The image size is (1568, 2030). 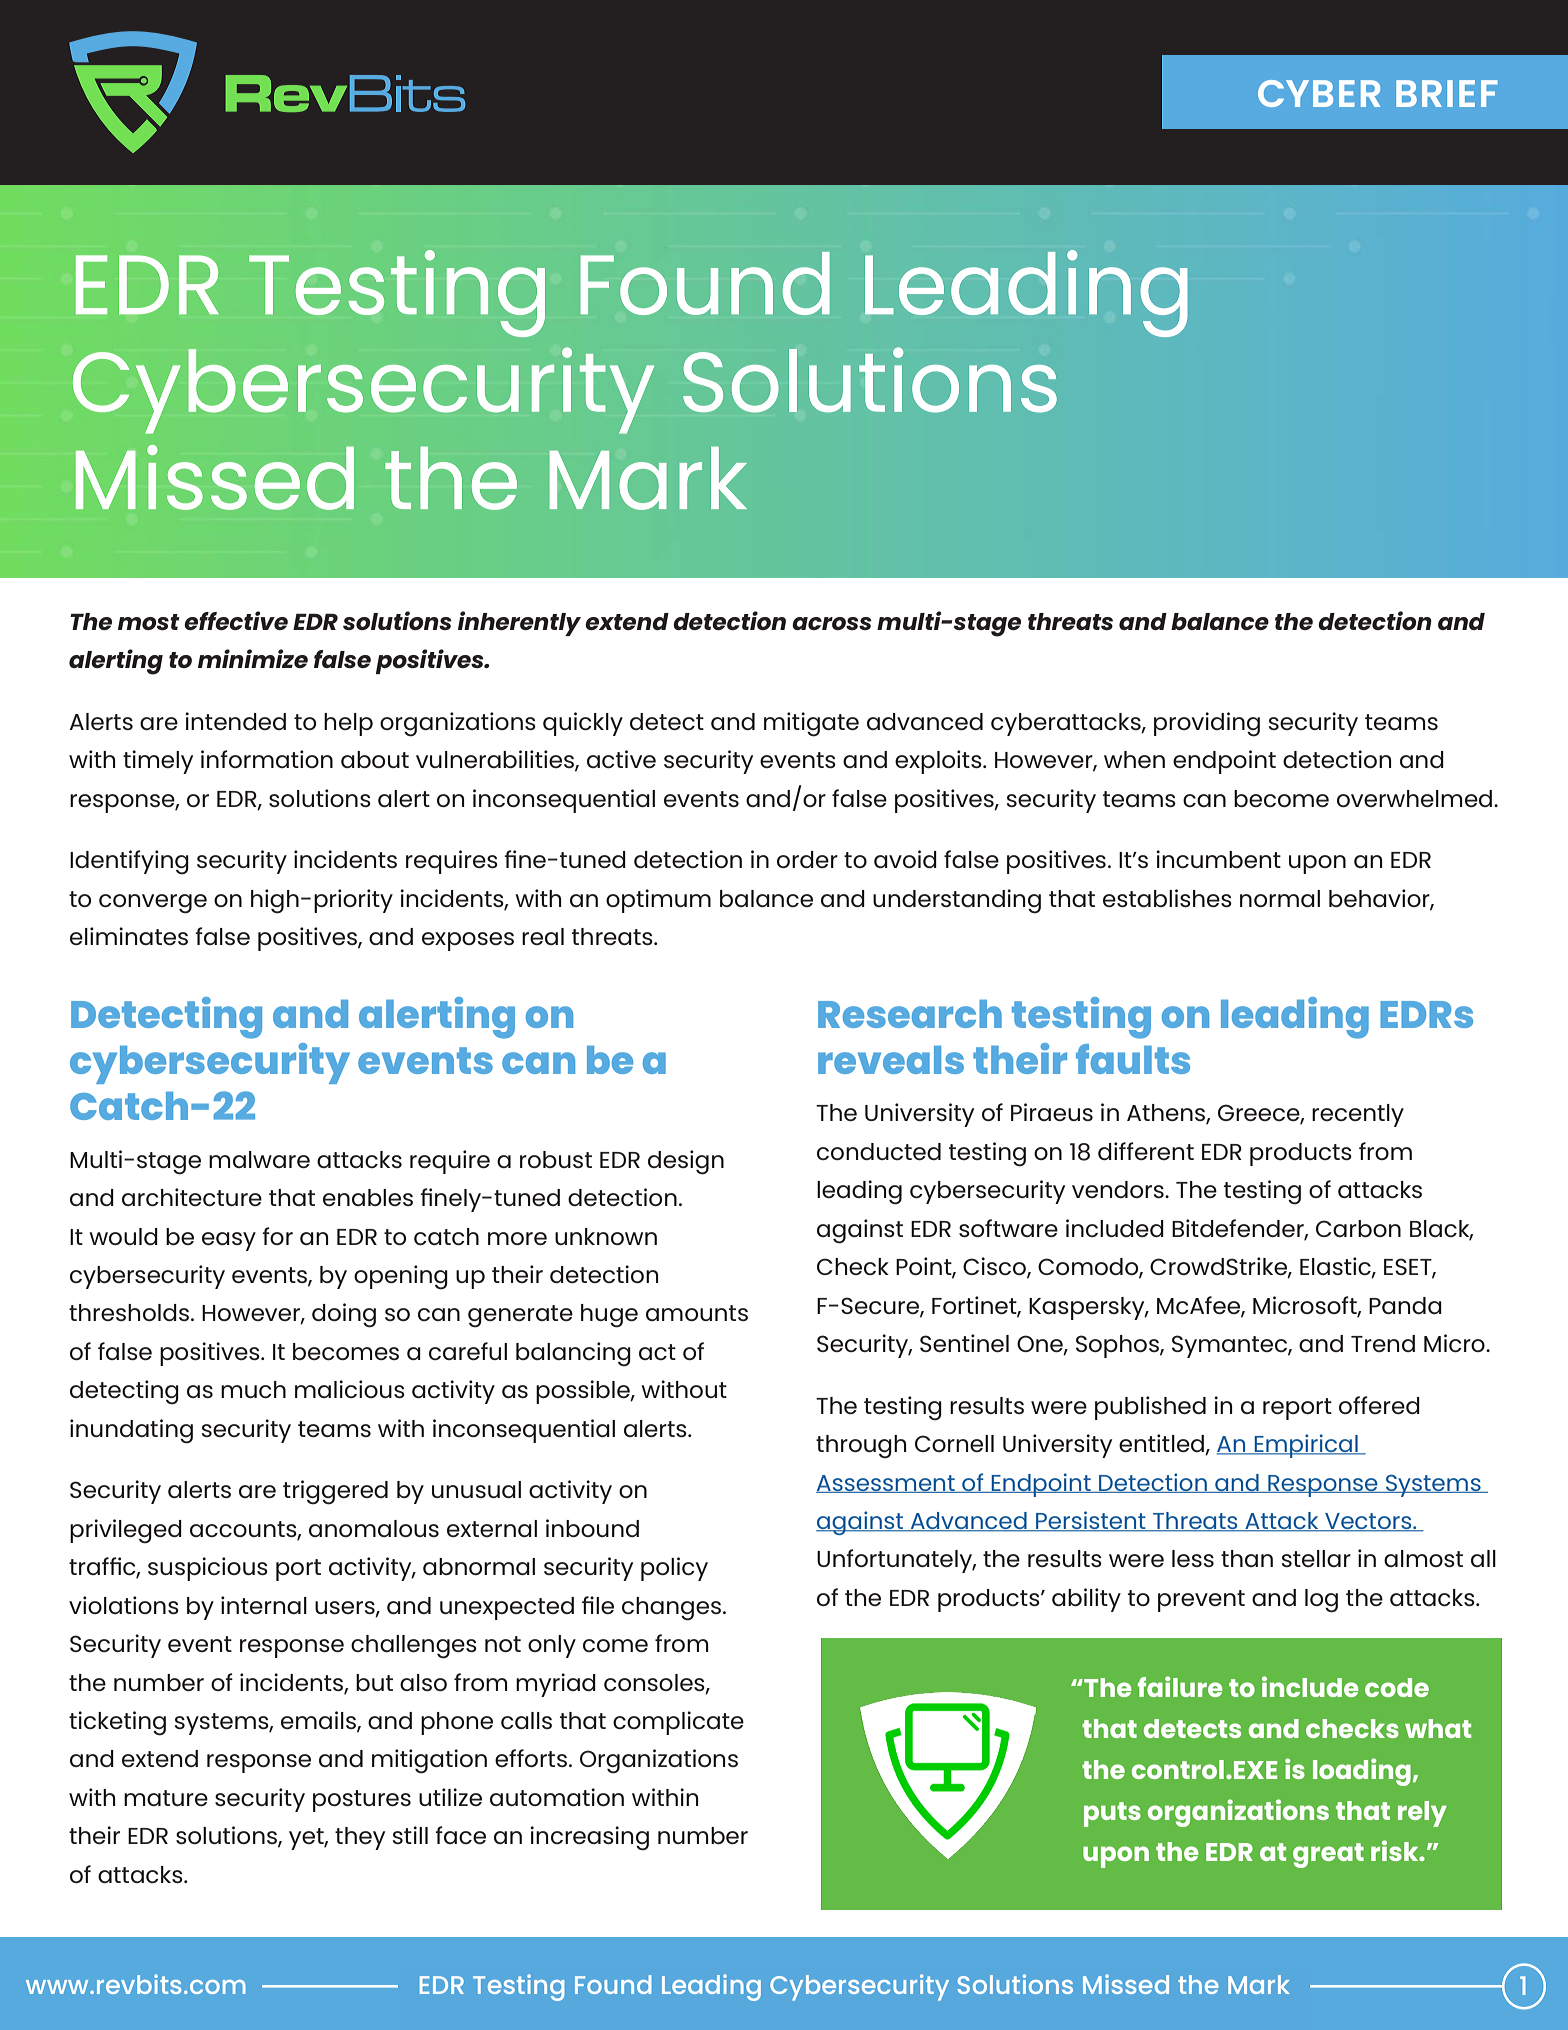 What do you see at coordinates (362, 1801) in the page?
I see `postures` at bounding box center [362, 1801].
